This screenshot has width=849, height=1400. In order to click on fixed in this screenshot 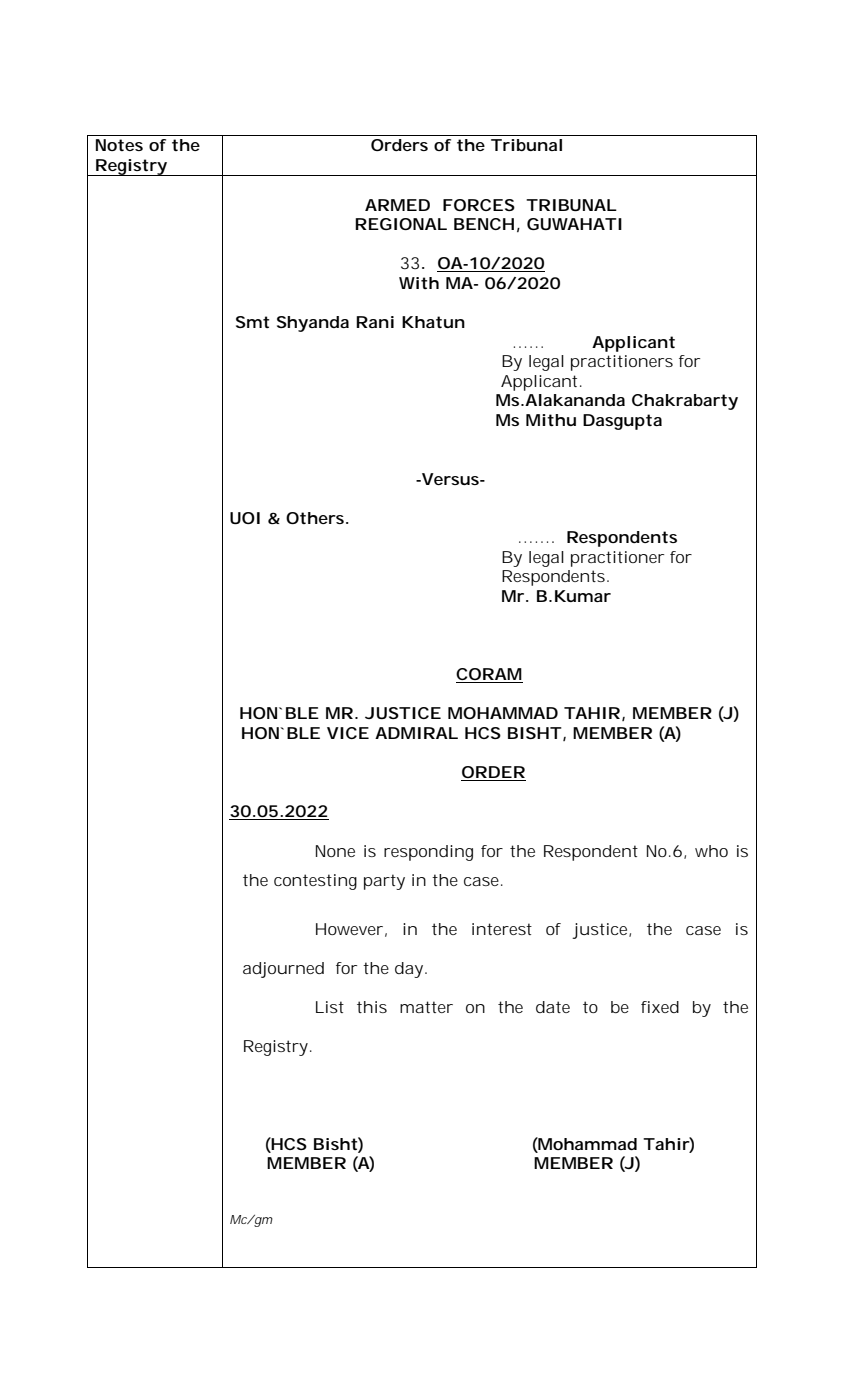, I will do `click(660, 1007)`.
